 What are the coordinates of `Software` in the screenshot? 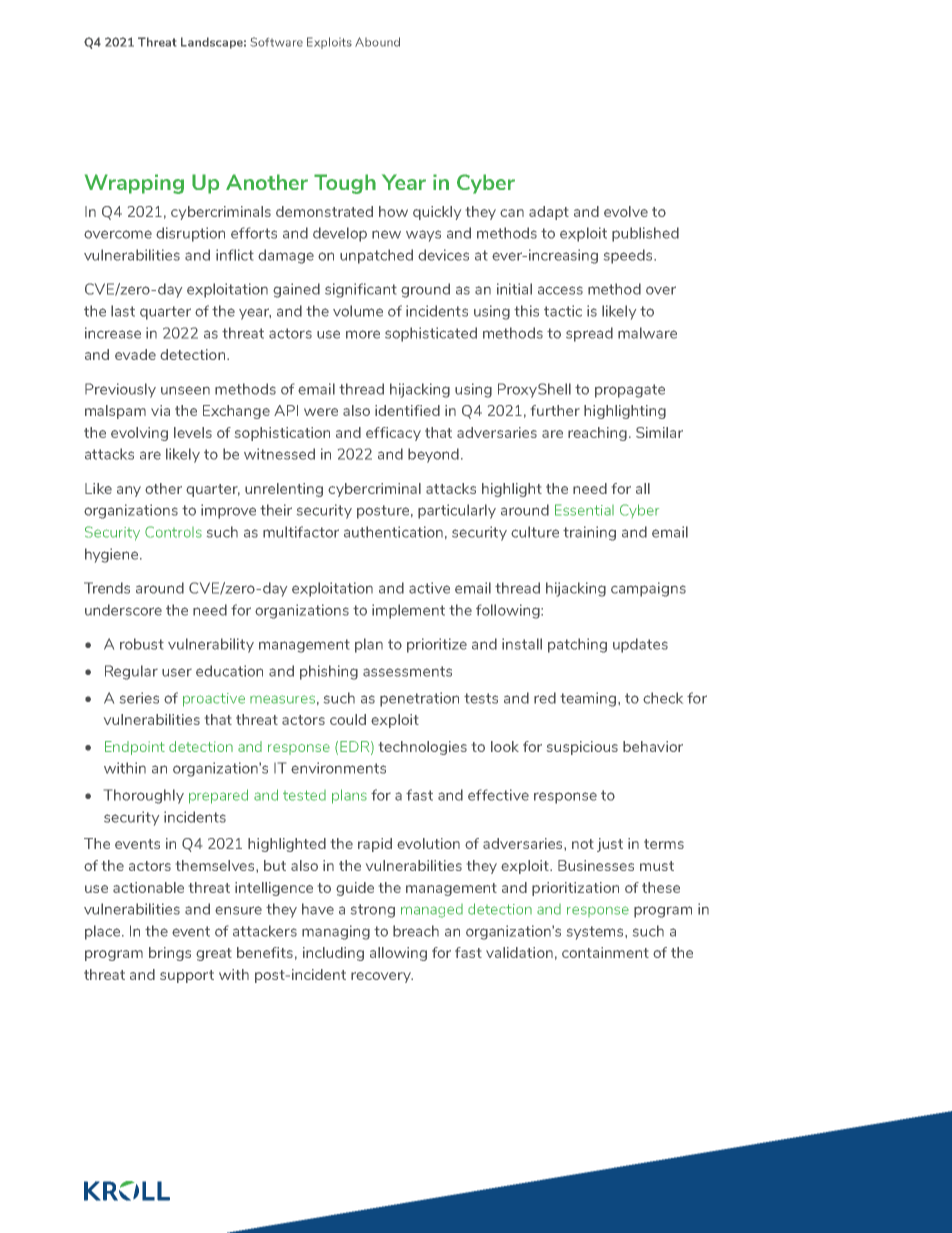 It's located at (277, 42).
